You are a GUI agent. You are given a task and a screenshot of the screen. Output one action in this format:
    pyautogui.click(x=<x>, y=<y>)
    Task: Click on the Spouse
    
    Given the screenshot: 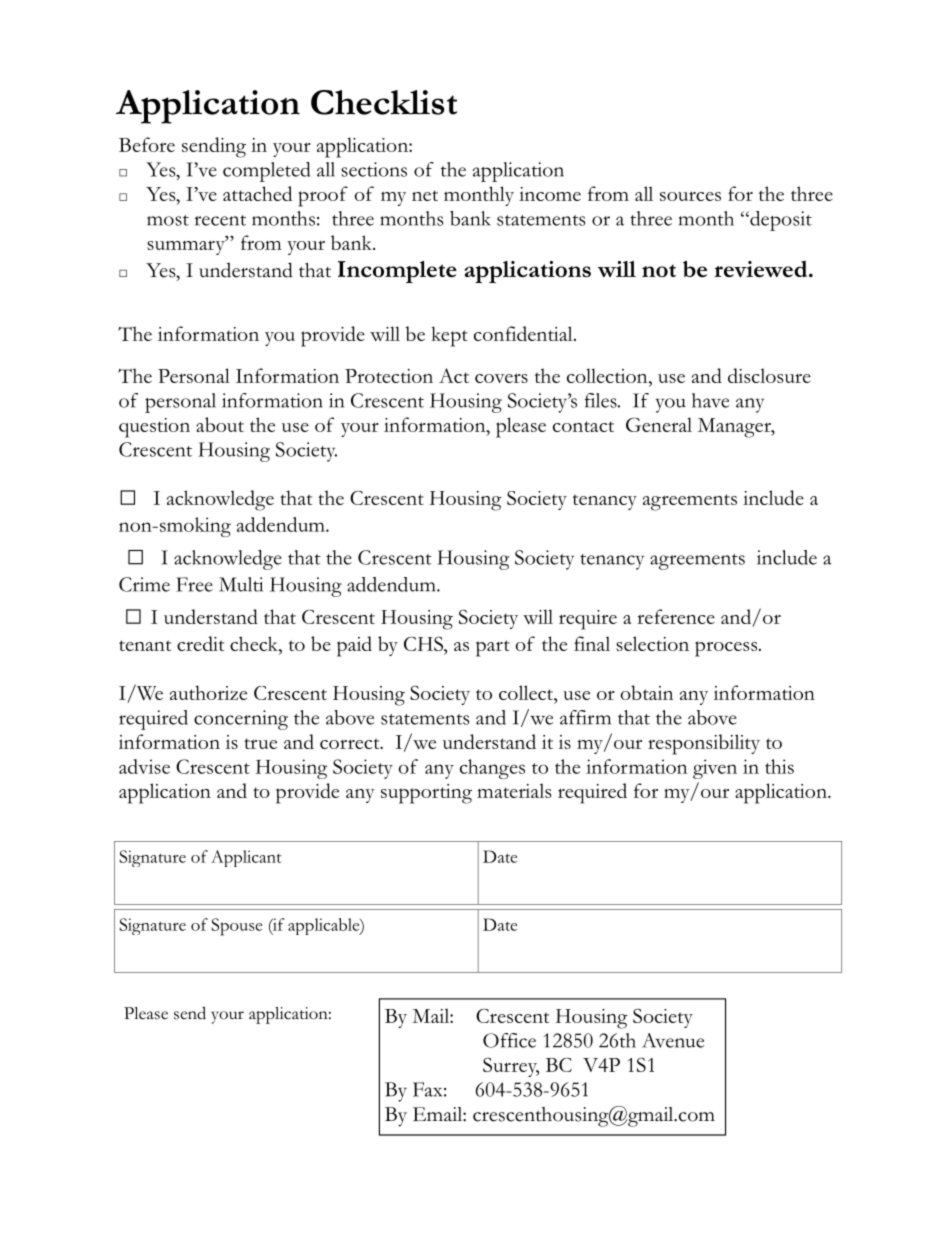 What is the action you would take?
    pyautogui.click(x=236, y=927)
